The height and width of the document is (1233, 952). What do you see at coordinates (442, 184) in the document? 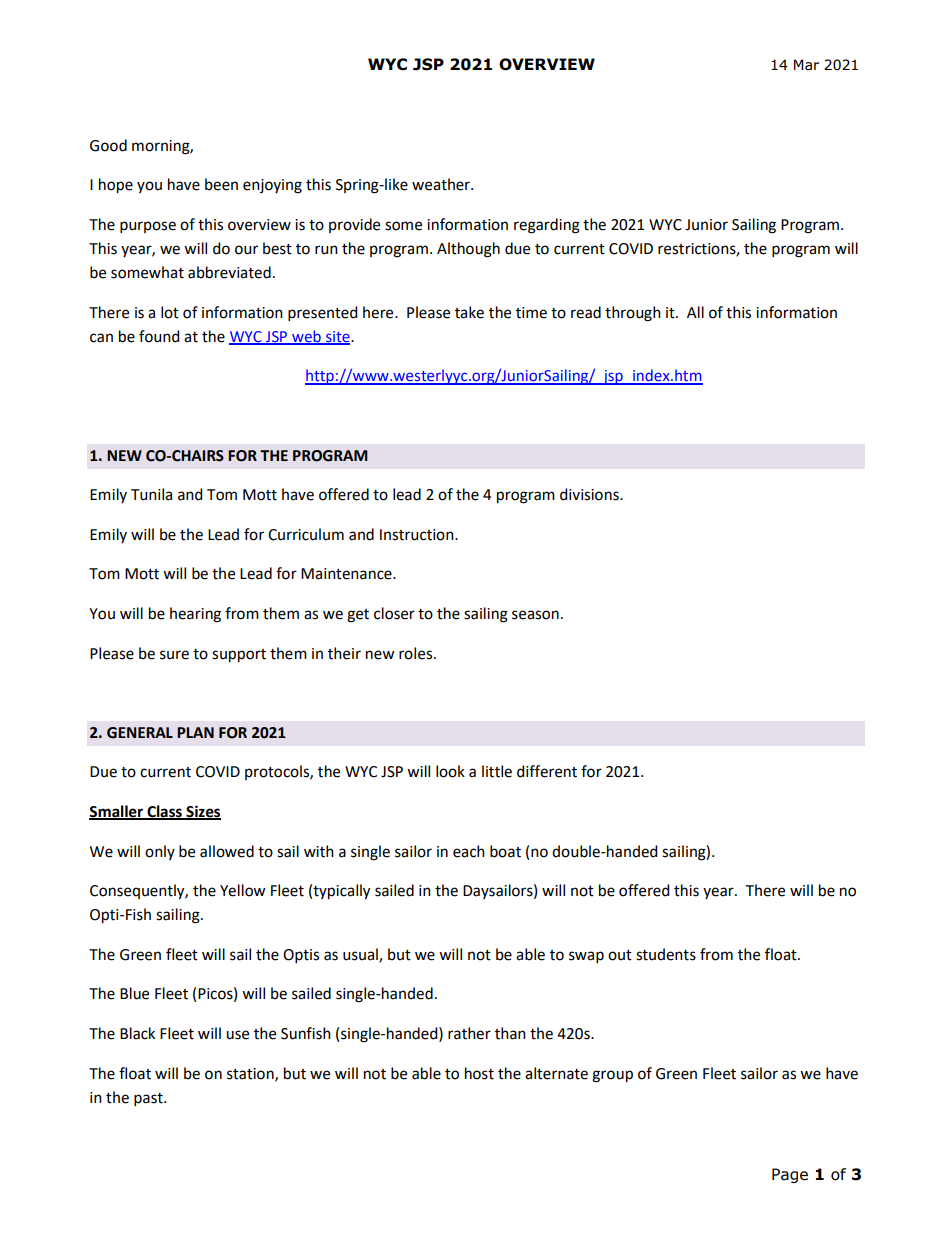
I see `weather` at bounding box center [442, 184].
